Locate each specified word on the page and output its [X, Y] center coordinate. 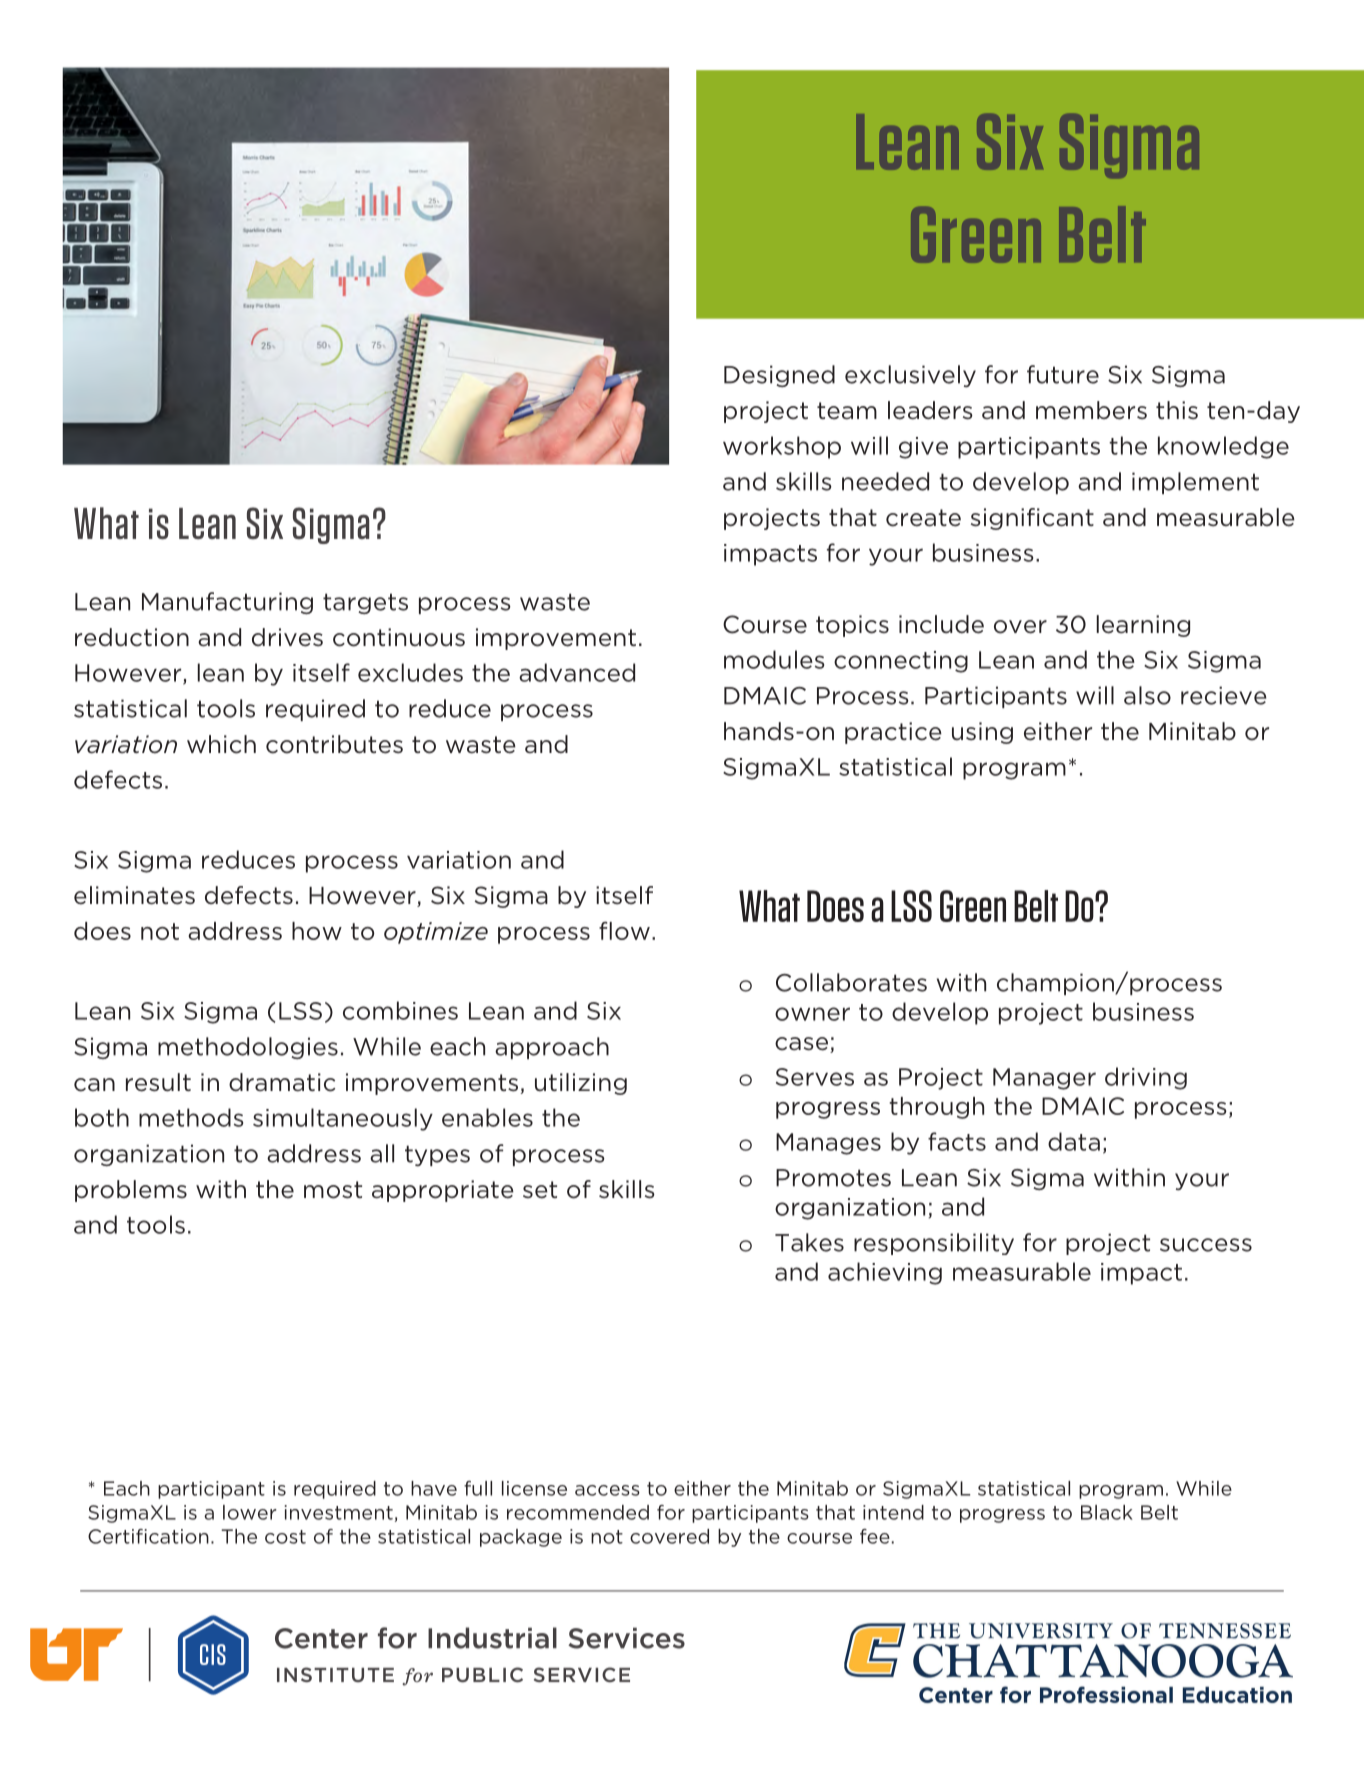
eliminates [134, 895]
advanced [577, 672]
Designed [779, 376]
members [1091, 410]
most [333, 1190]
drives [287, 637]
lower [250, 1512]
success [1206, 1245]
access [607, 1490]
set [540, 1190]
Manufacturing [227, 603]
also [1147, 695]
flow [624, 930]
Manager [1044, 1079]
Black [1107, 1512]
